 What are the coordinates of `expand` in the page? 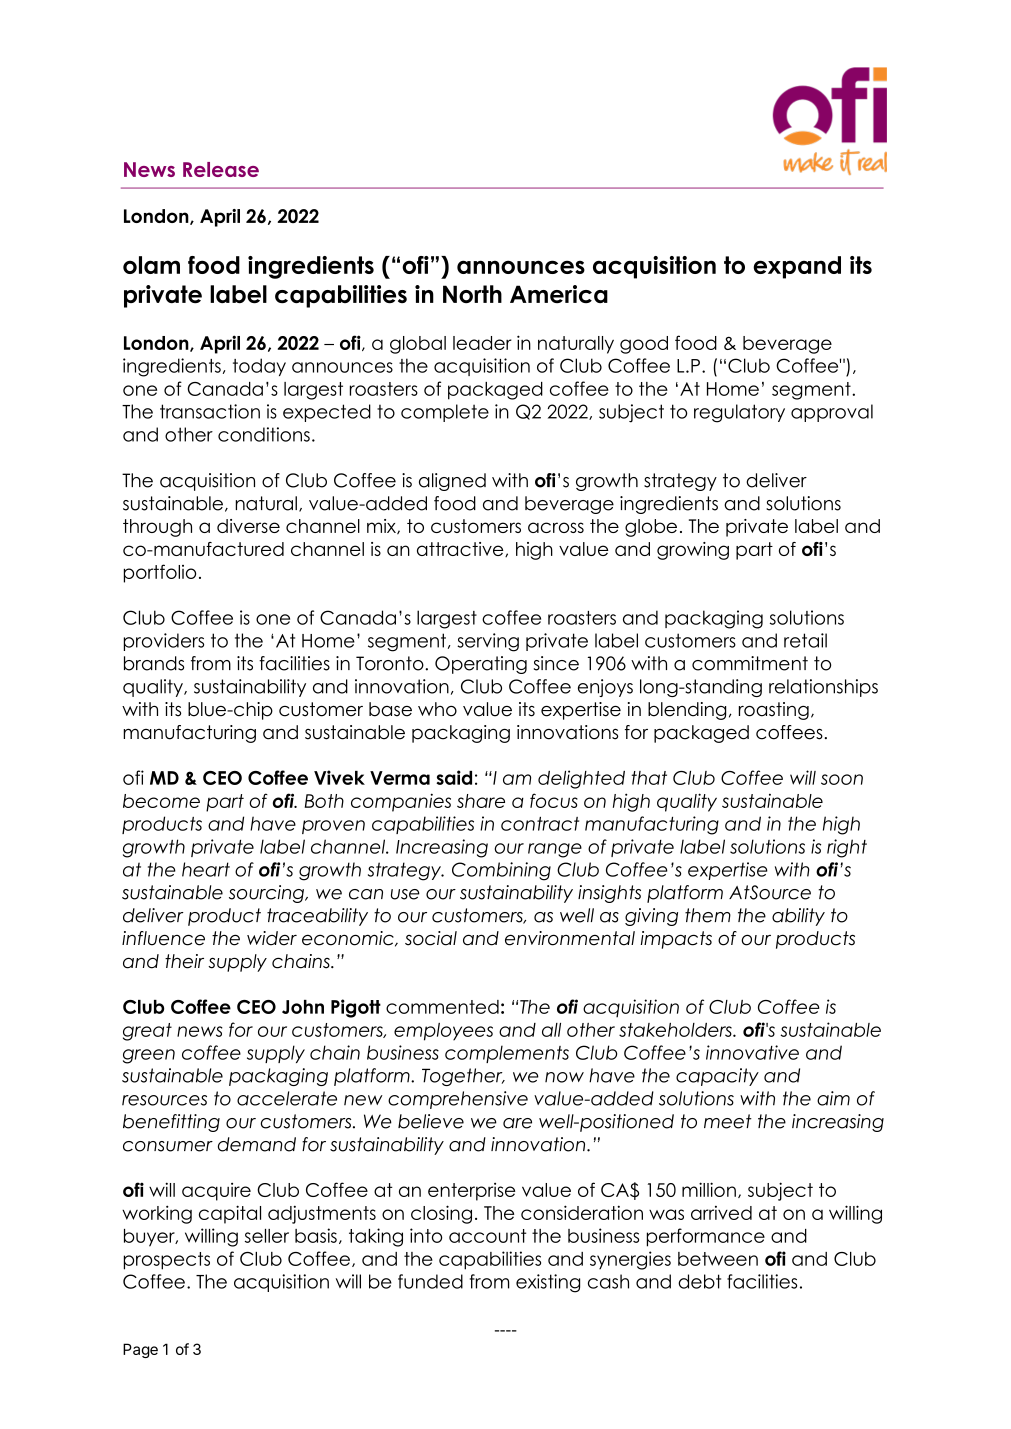 It's located at (797, 267).
